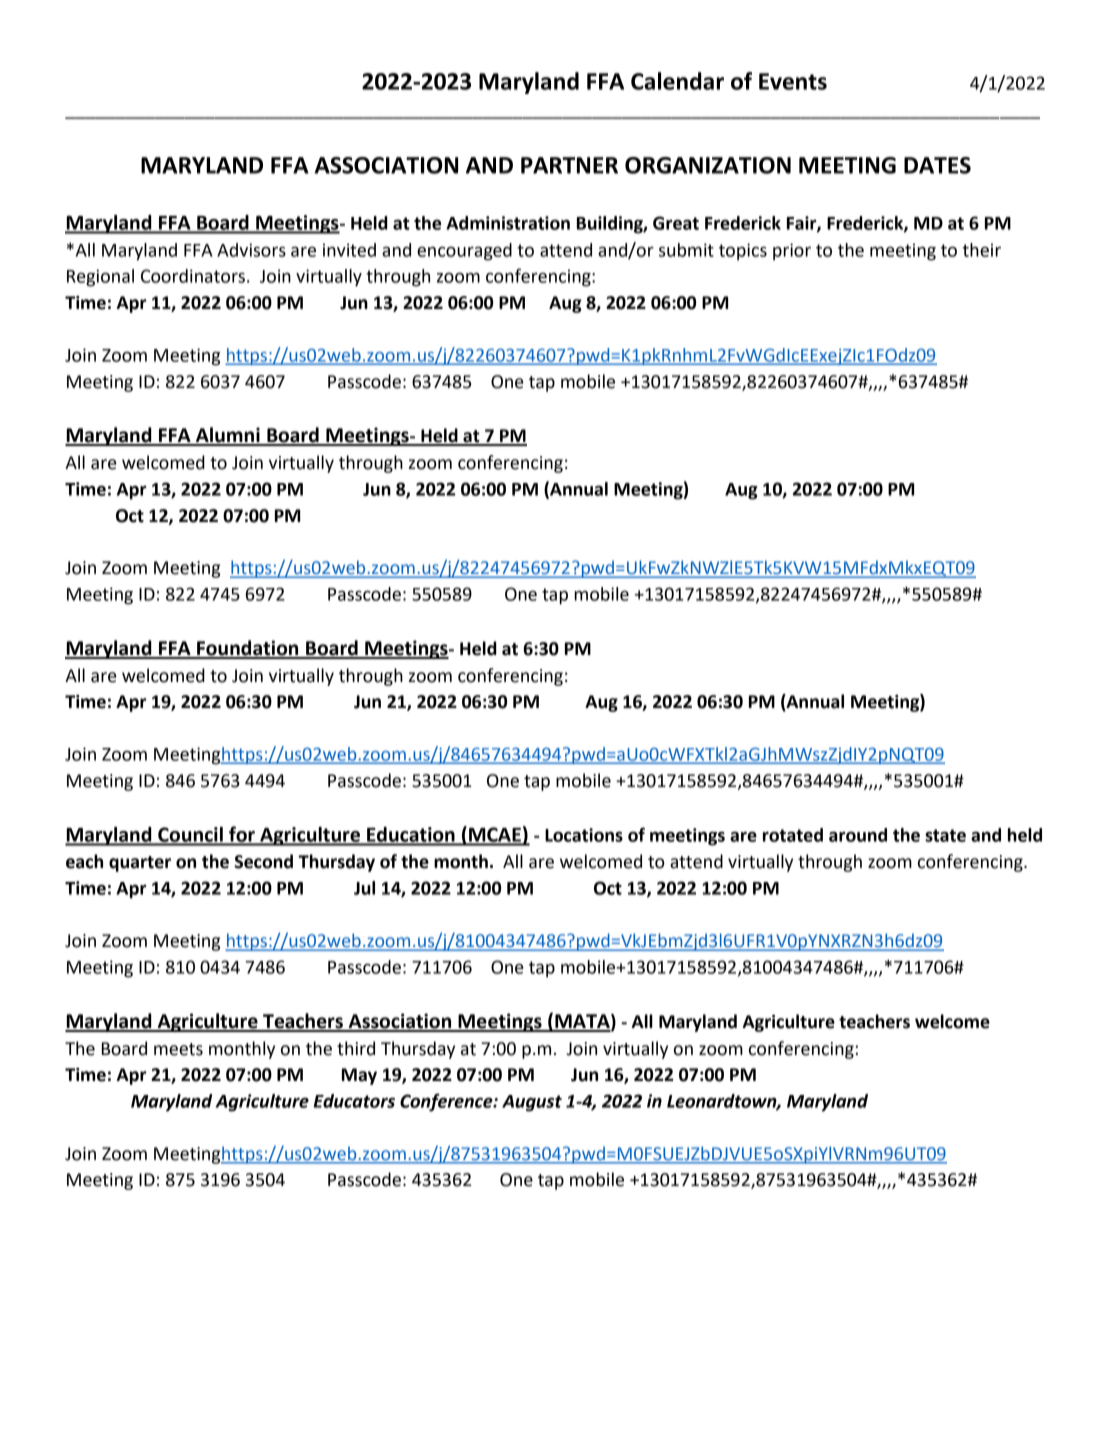 The width and height of the screenshot is (1111, 1437). I want to click on Locations, so click(584, 835).
